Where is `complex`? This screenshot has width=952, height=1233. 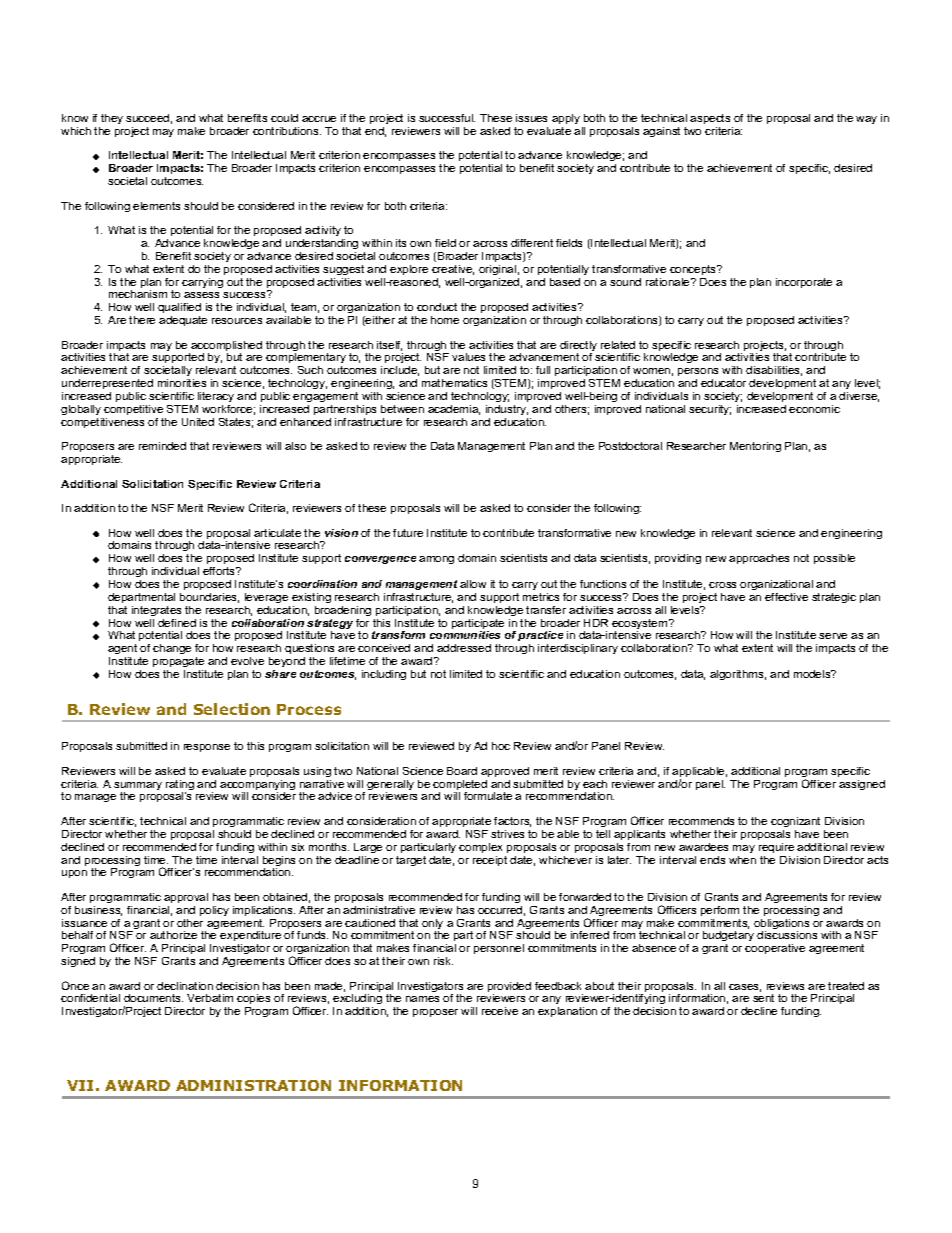
complex is located at coordinates (480, 848).
